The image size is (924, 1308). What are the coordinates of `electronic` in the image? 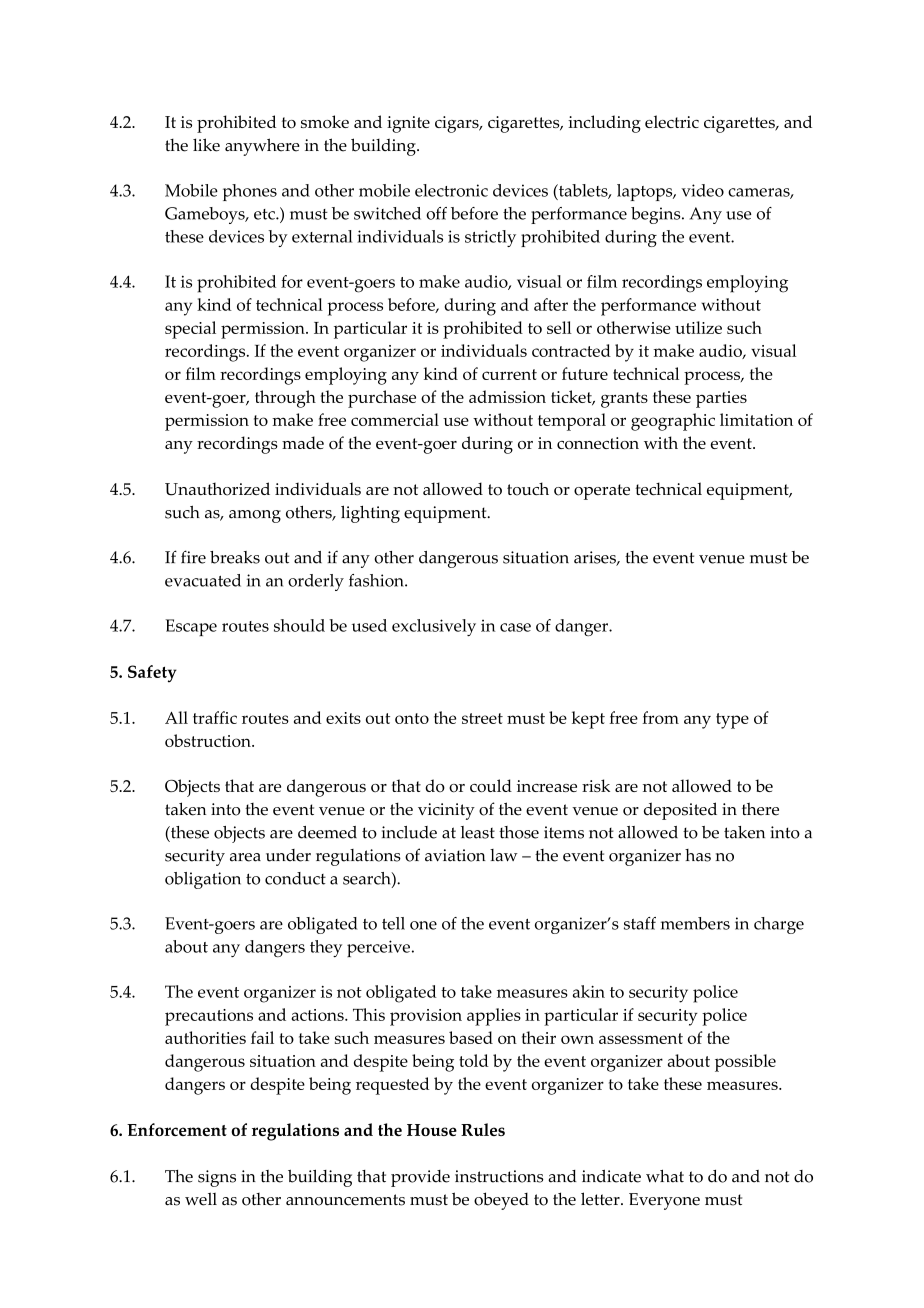 It's located at (451, 190).
